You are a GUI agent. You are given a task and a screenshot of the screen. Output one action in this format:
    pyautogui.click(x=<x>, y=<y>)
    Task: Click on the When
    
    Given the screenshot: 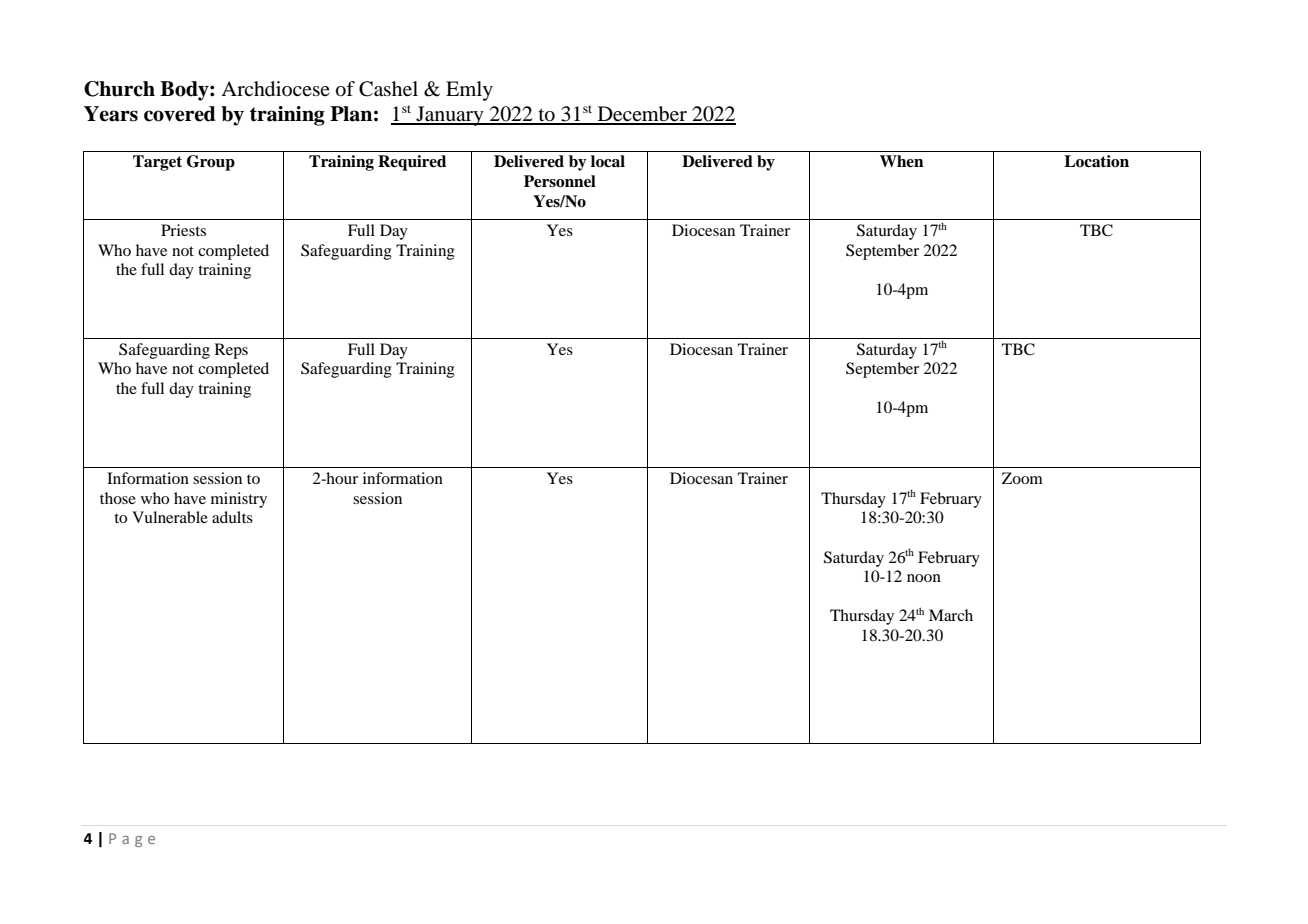 What is the action you would take?
    pyautogui.click(x=902, y=161)
